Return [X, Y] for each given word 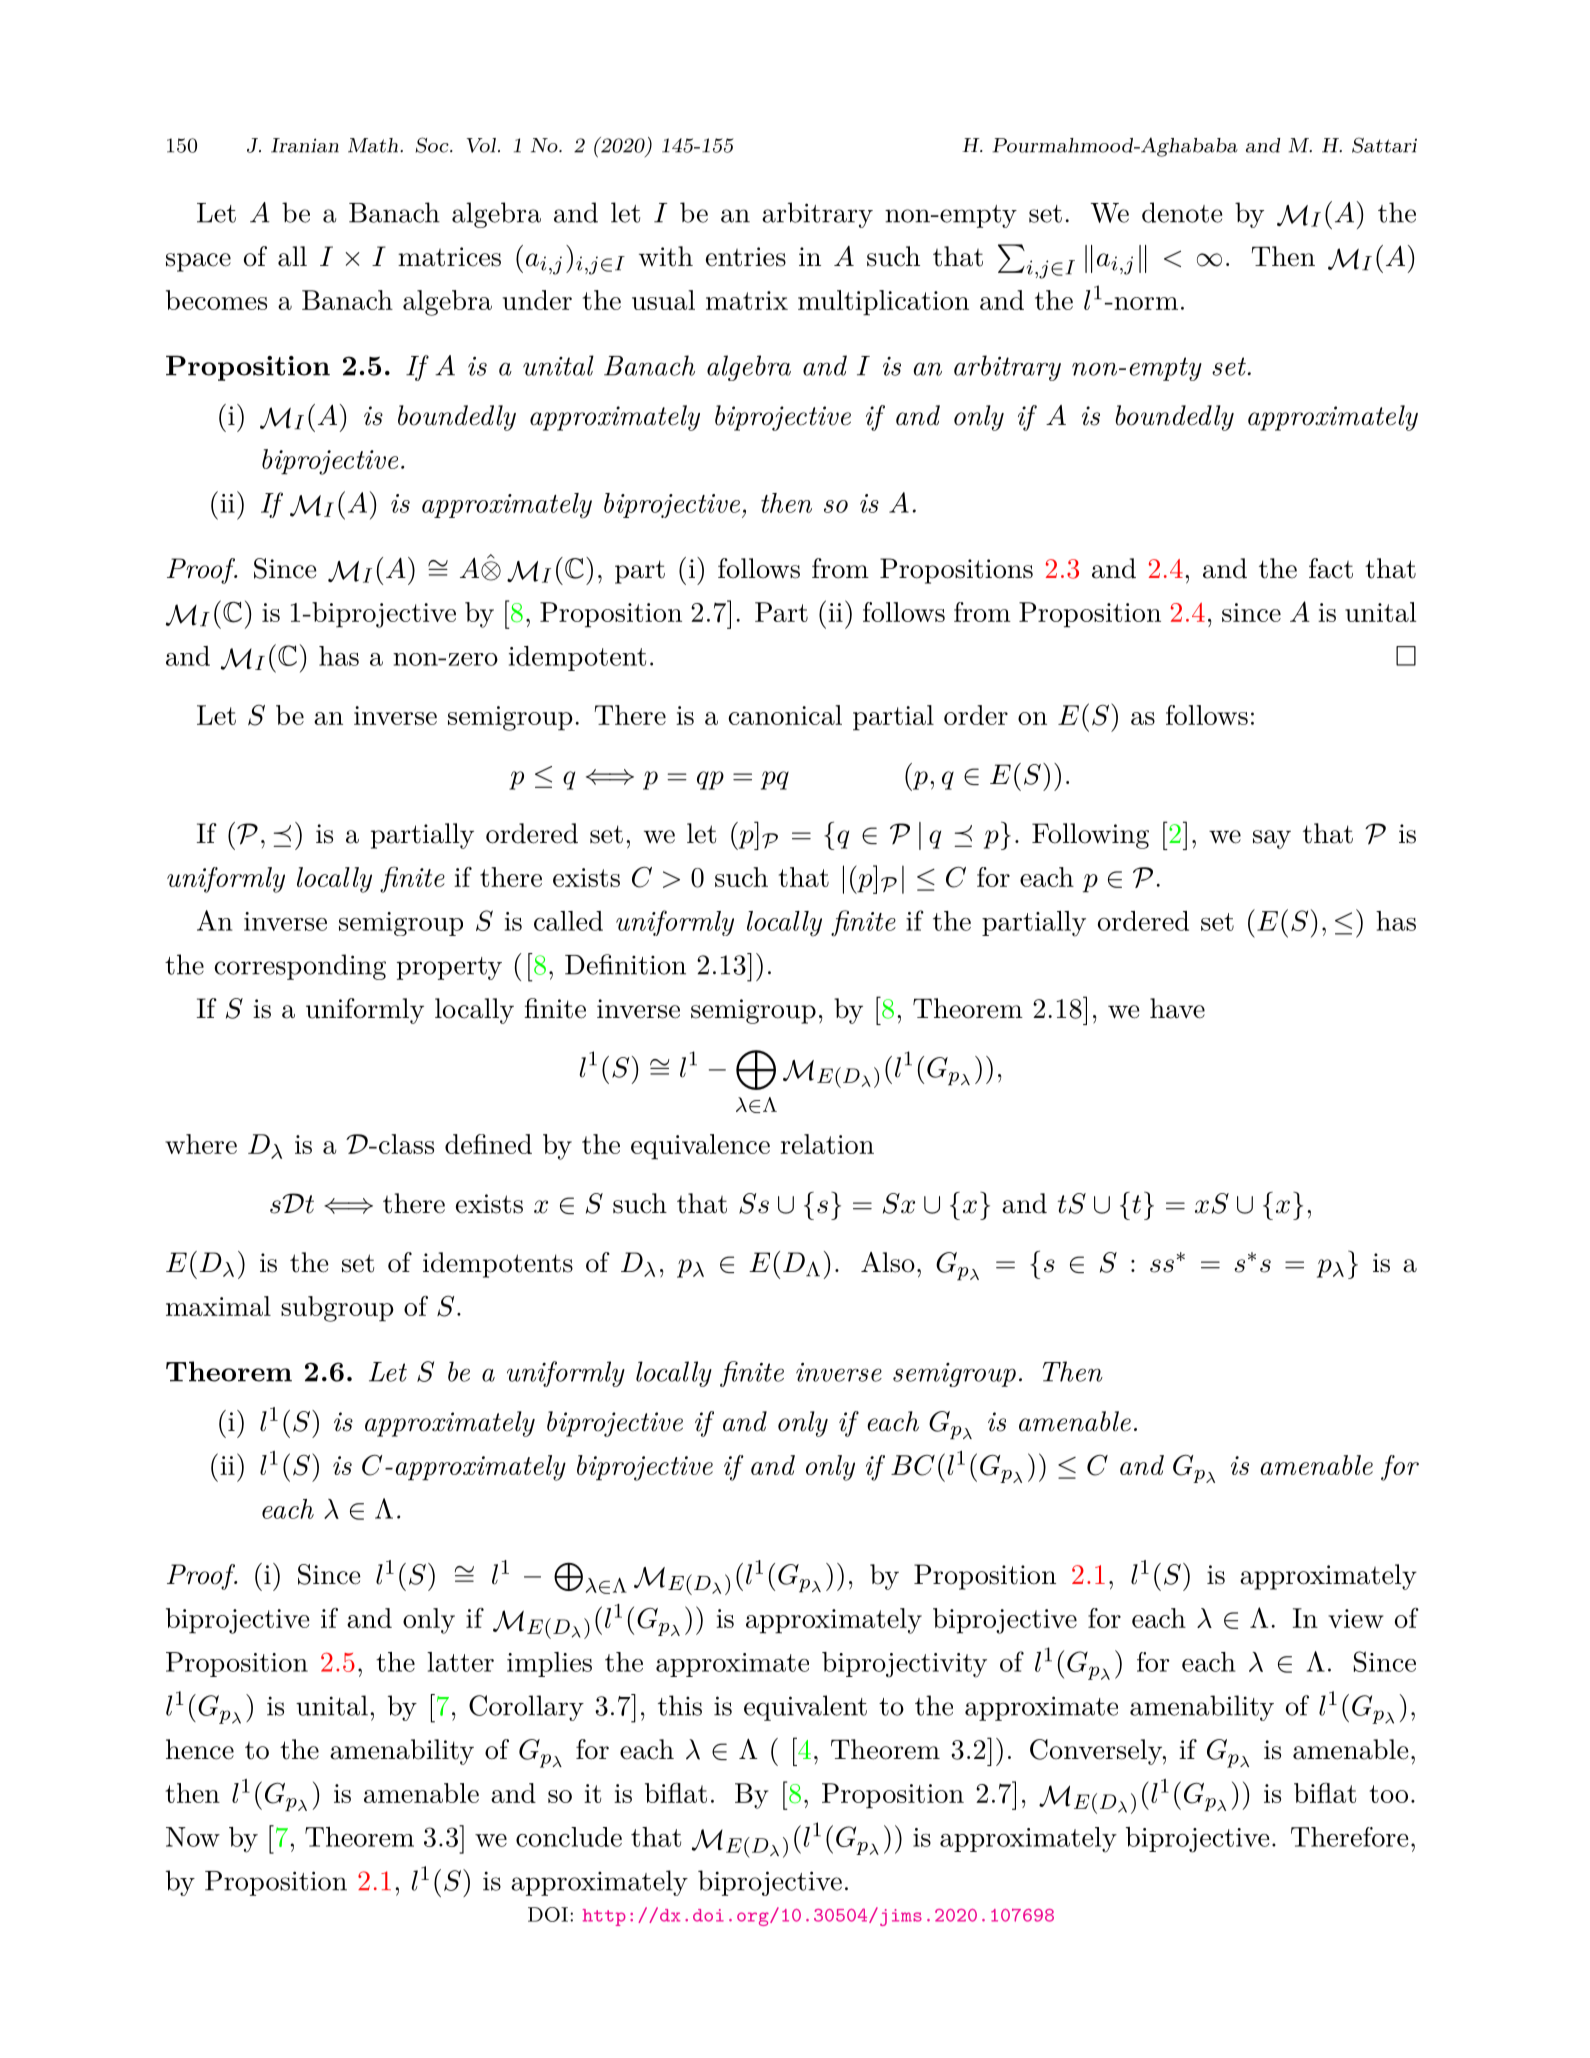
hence [200, 1749]
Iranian [305, 145]
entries [746, 257]
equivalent [805, 1708]
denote [1182, 212]
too [1389, 1794]
